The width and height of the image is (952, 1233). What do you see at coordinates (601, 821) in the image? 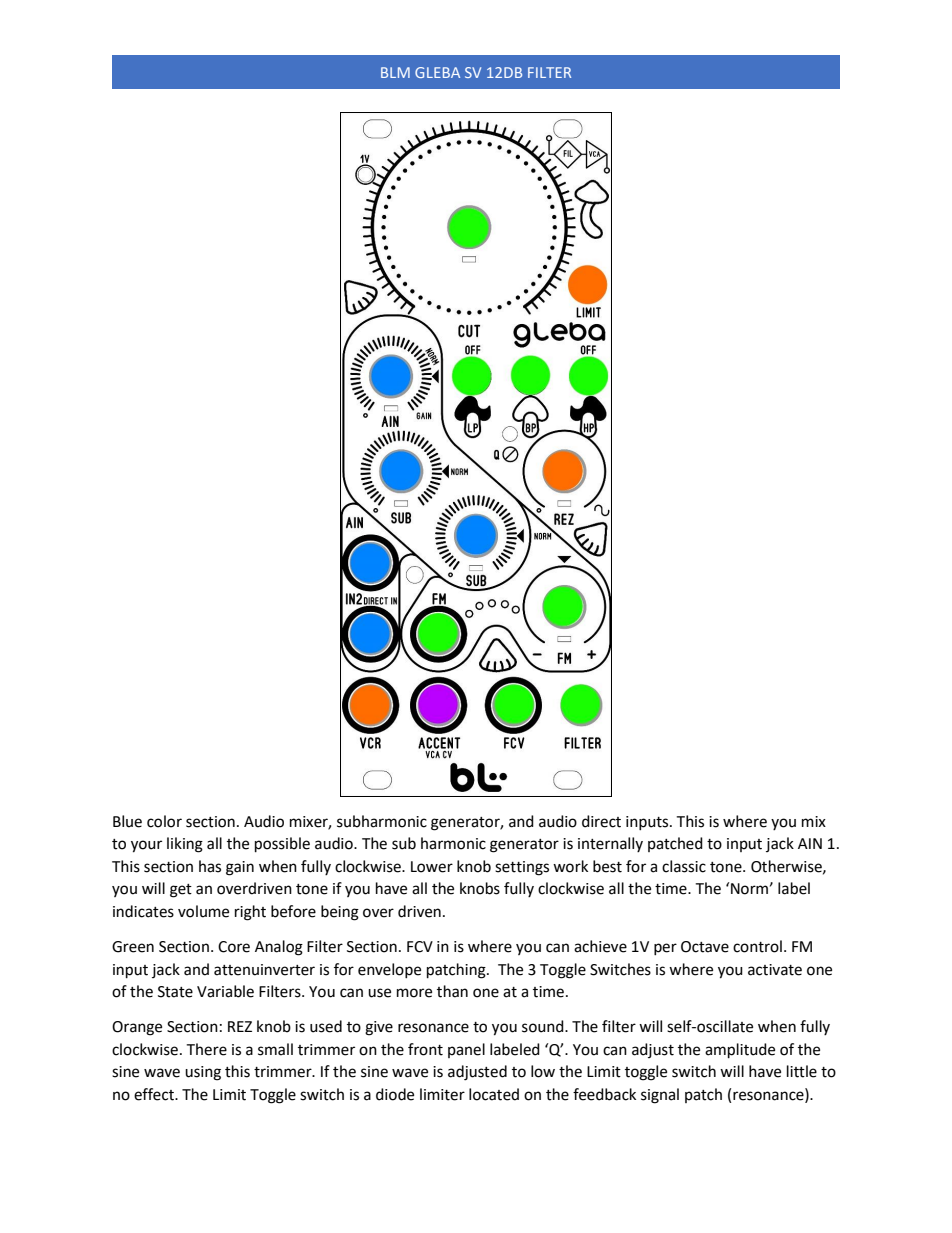
I see `direct` at bounding box center [601, 821].
